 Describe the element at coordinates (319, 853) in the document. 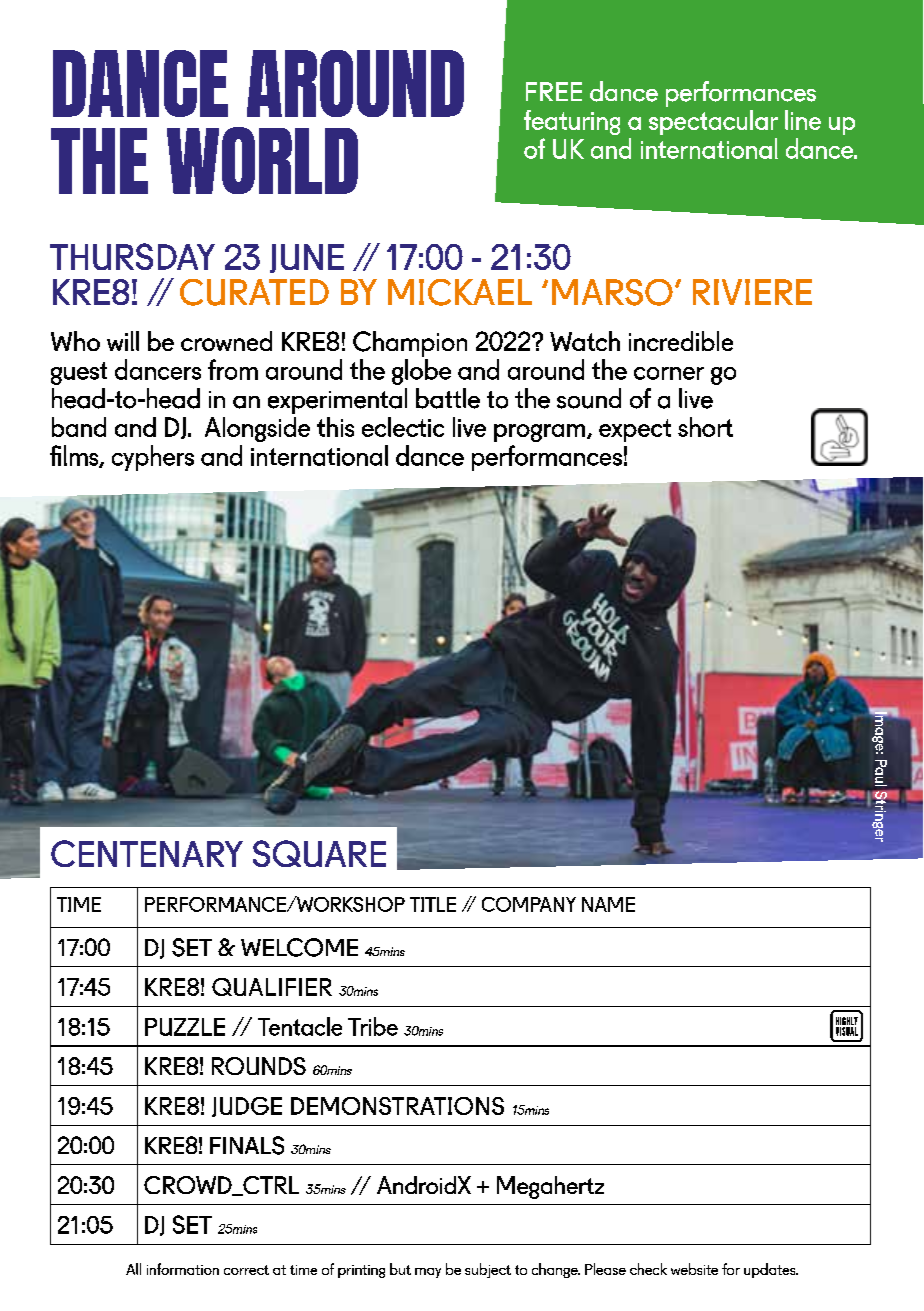

I see `SQUARE` at that location.
